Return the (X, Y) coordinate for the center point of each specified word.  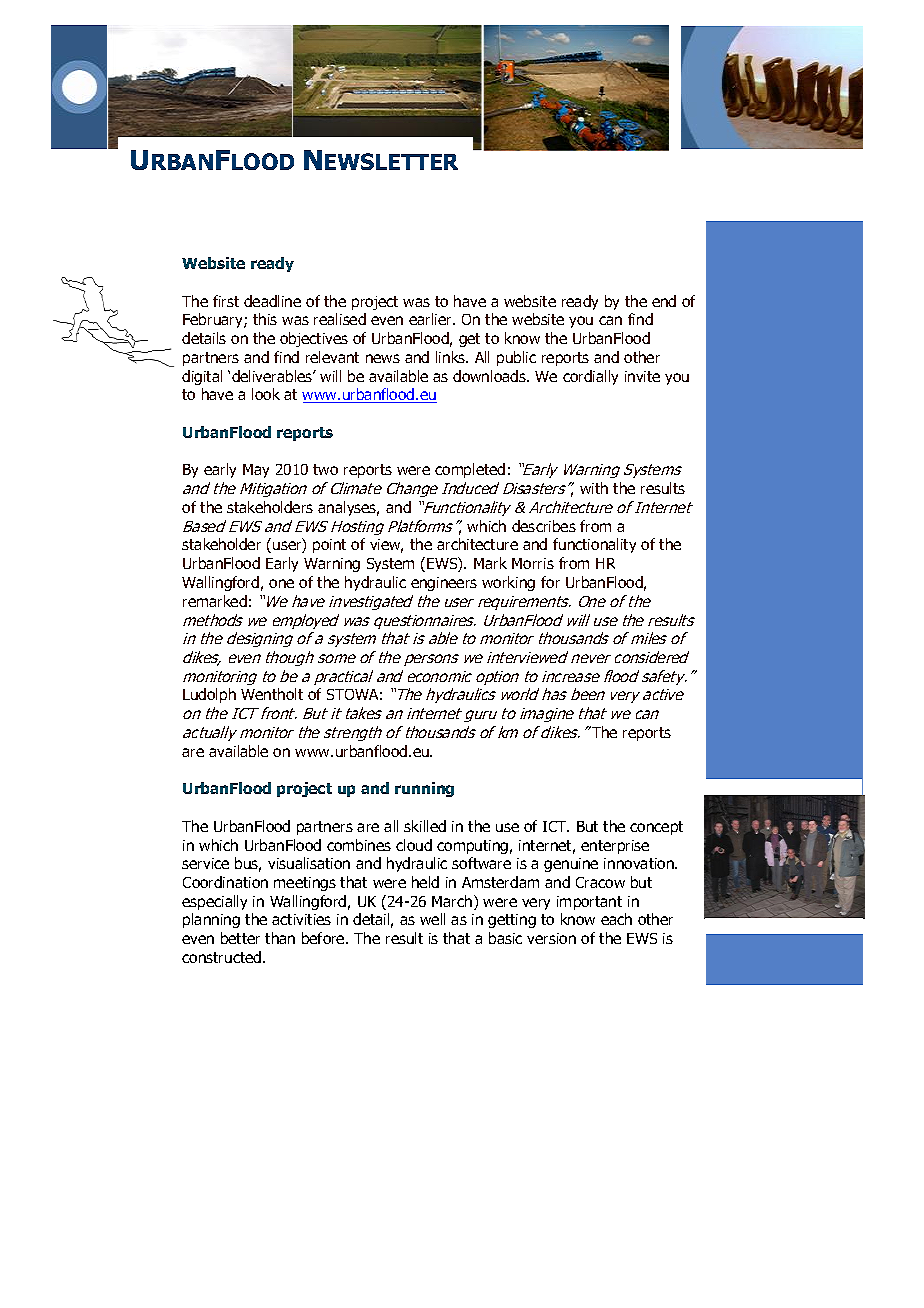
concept (656, 828)
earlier (431, 319)
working (508, 583)
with (594, 488)
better (240, 938)
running (424, 789)
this (265, 319)
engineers (444, 584)
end (664, 301)
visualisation (309, 863)
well (432, 919)
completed (470, 470)
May (256, 471)
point (329, 546)
